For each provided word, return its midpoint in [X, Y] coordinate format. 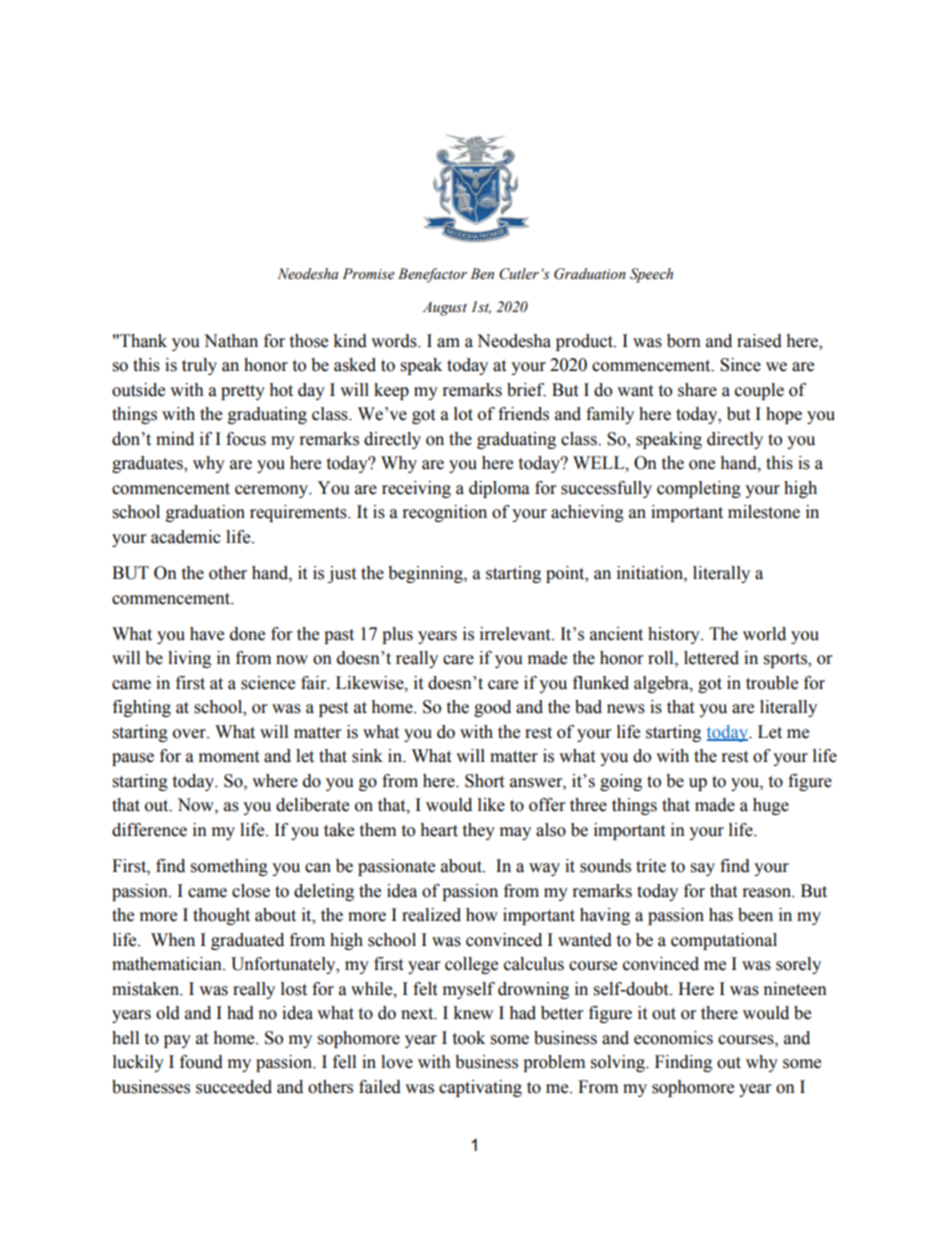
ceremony [273, 491]
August [445, 308]
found [201, 1062]
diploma [499, 489]
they [478, 831]
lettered [711, 658]
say [703, 869]
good [492, 708]
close [251, 891]
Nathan [231, 341]
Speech [651, 275]
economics [673, 1038]
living [189, 659]
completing [699, 489]
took [468, 1038]
